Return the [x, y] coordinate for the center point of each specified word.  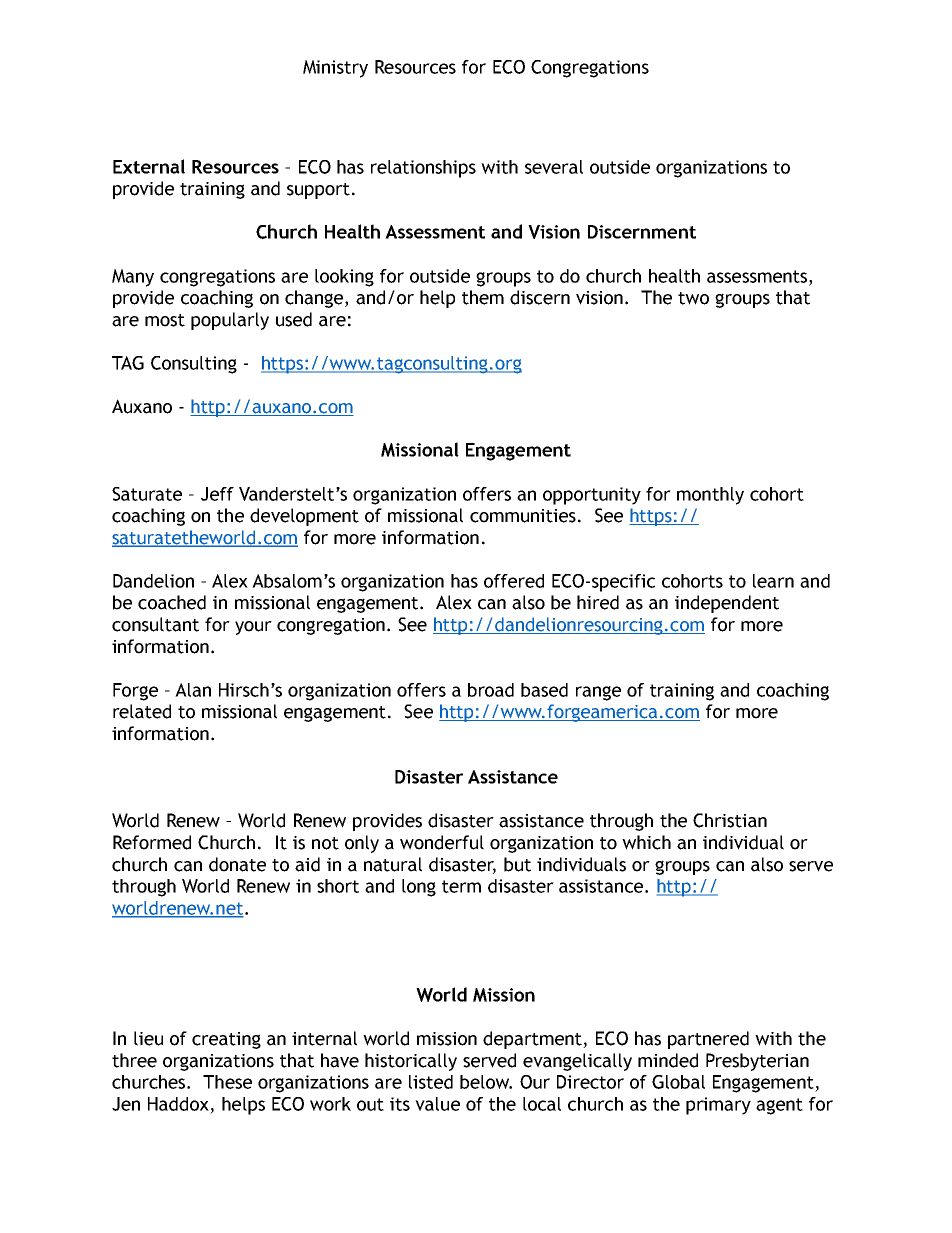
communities [523, 516]
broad [491, 690]
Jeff [217, 494]
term [461, 886]
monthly [710, 496]
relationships [423, 169]
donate [237, 864]
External [149, 166]
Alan [193, 690]
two [693, 298]
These [227, 1082]
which [646, 842]
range [598, 693]
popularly [230, 321]
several [554, 167]
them [483, 297]
